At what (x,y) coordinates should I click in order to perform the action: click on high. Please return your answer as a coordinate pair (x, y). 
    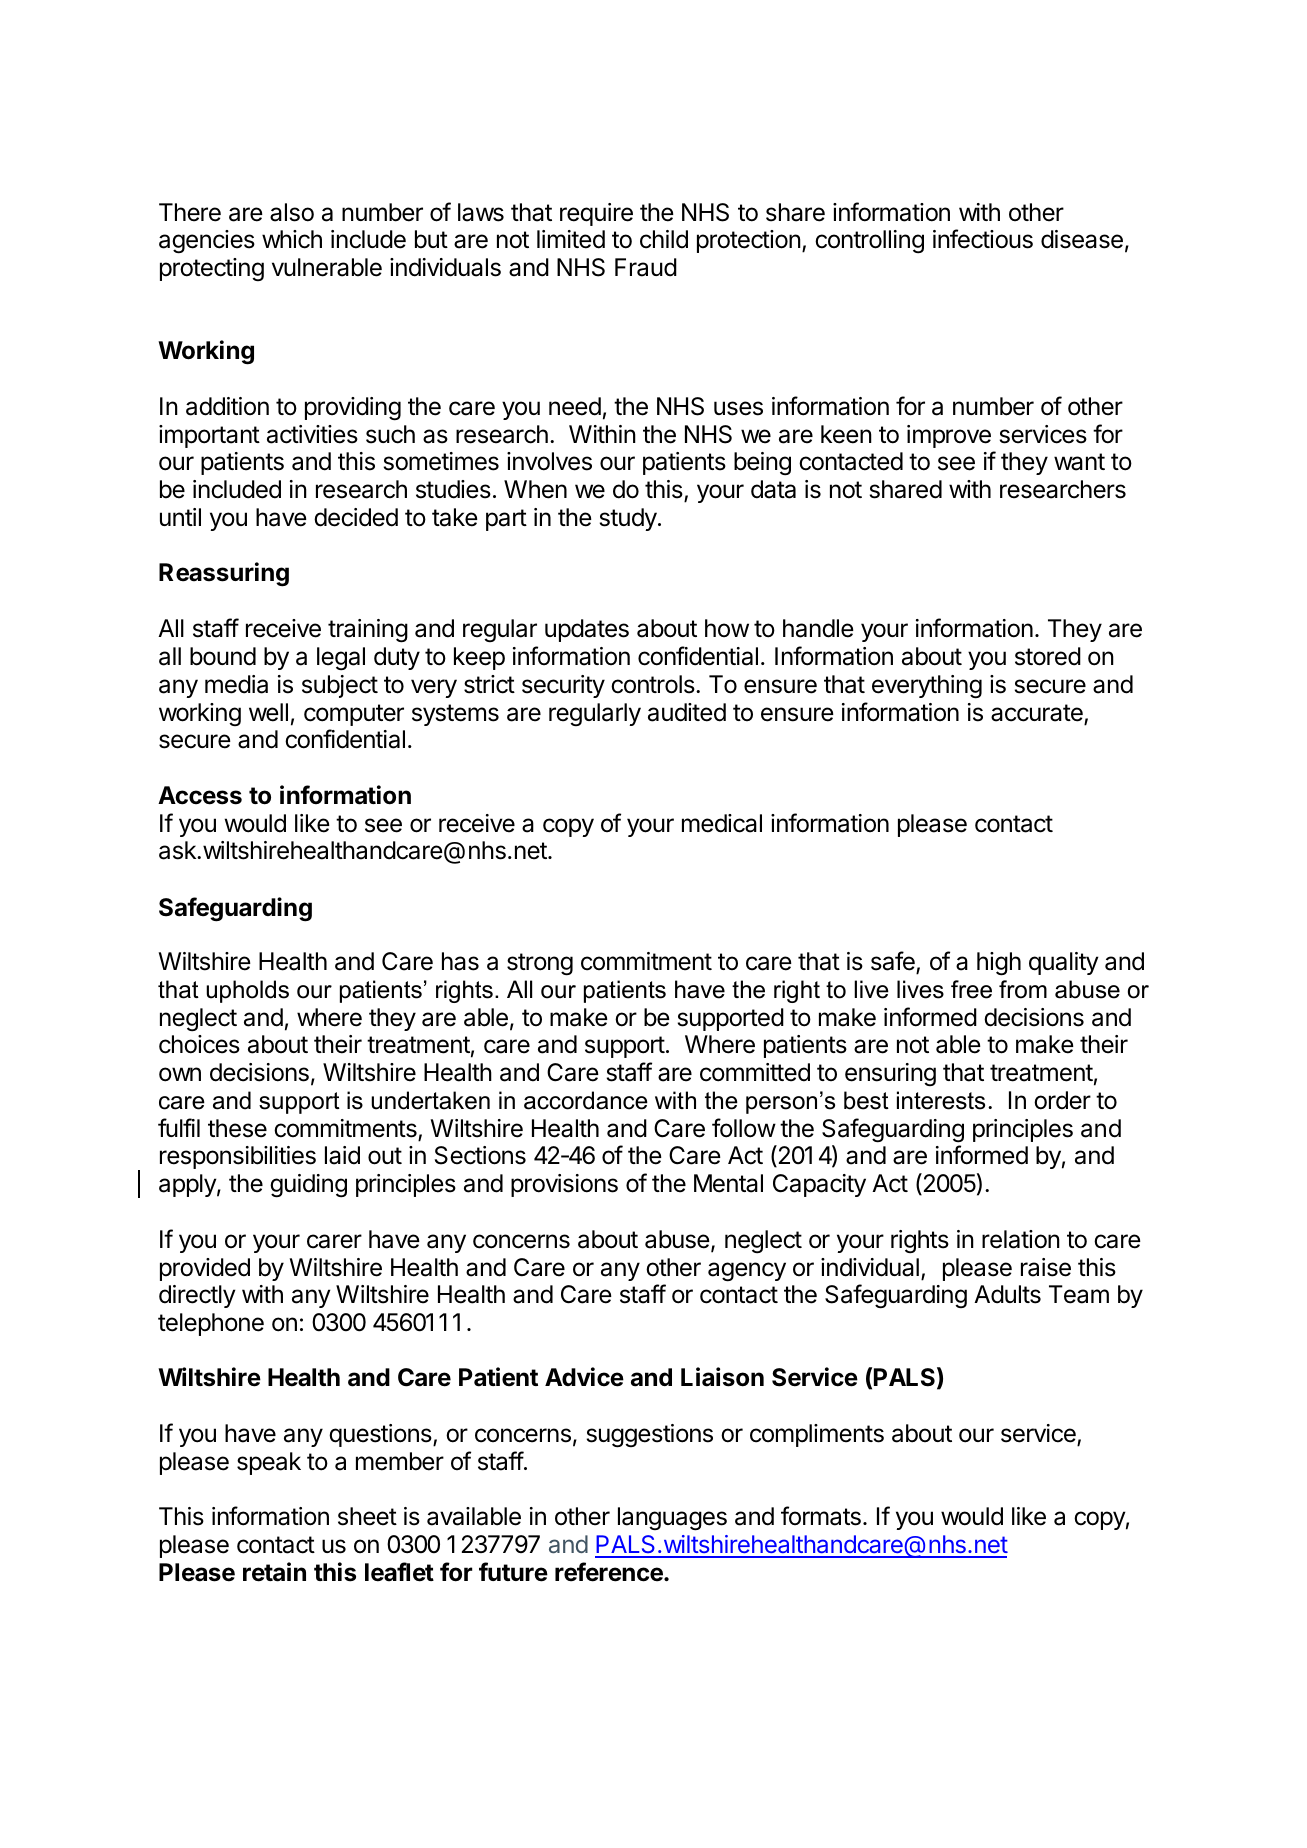
    Looking at the image, I should click on (999, 964).
